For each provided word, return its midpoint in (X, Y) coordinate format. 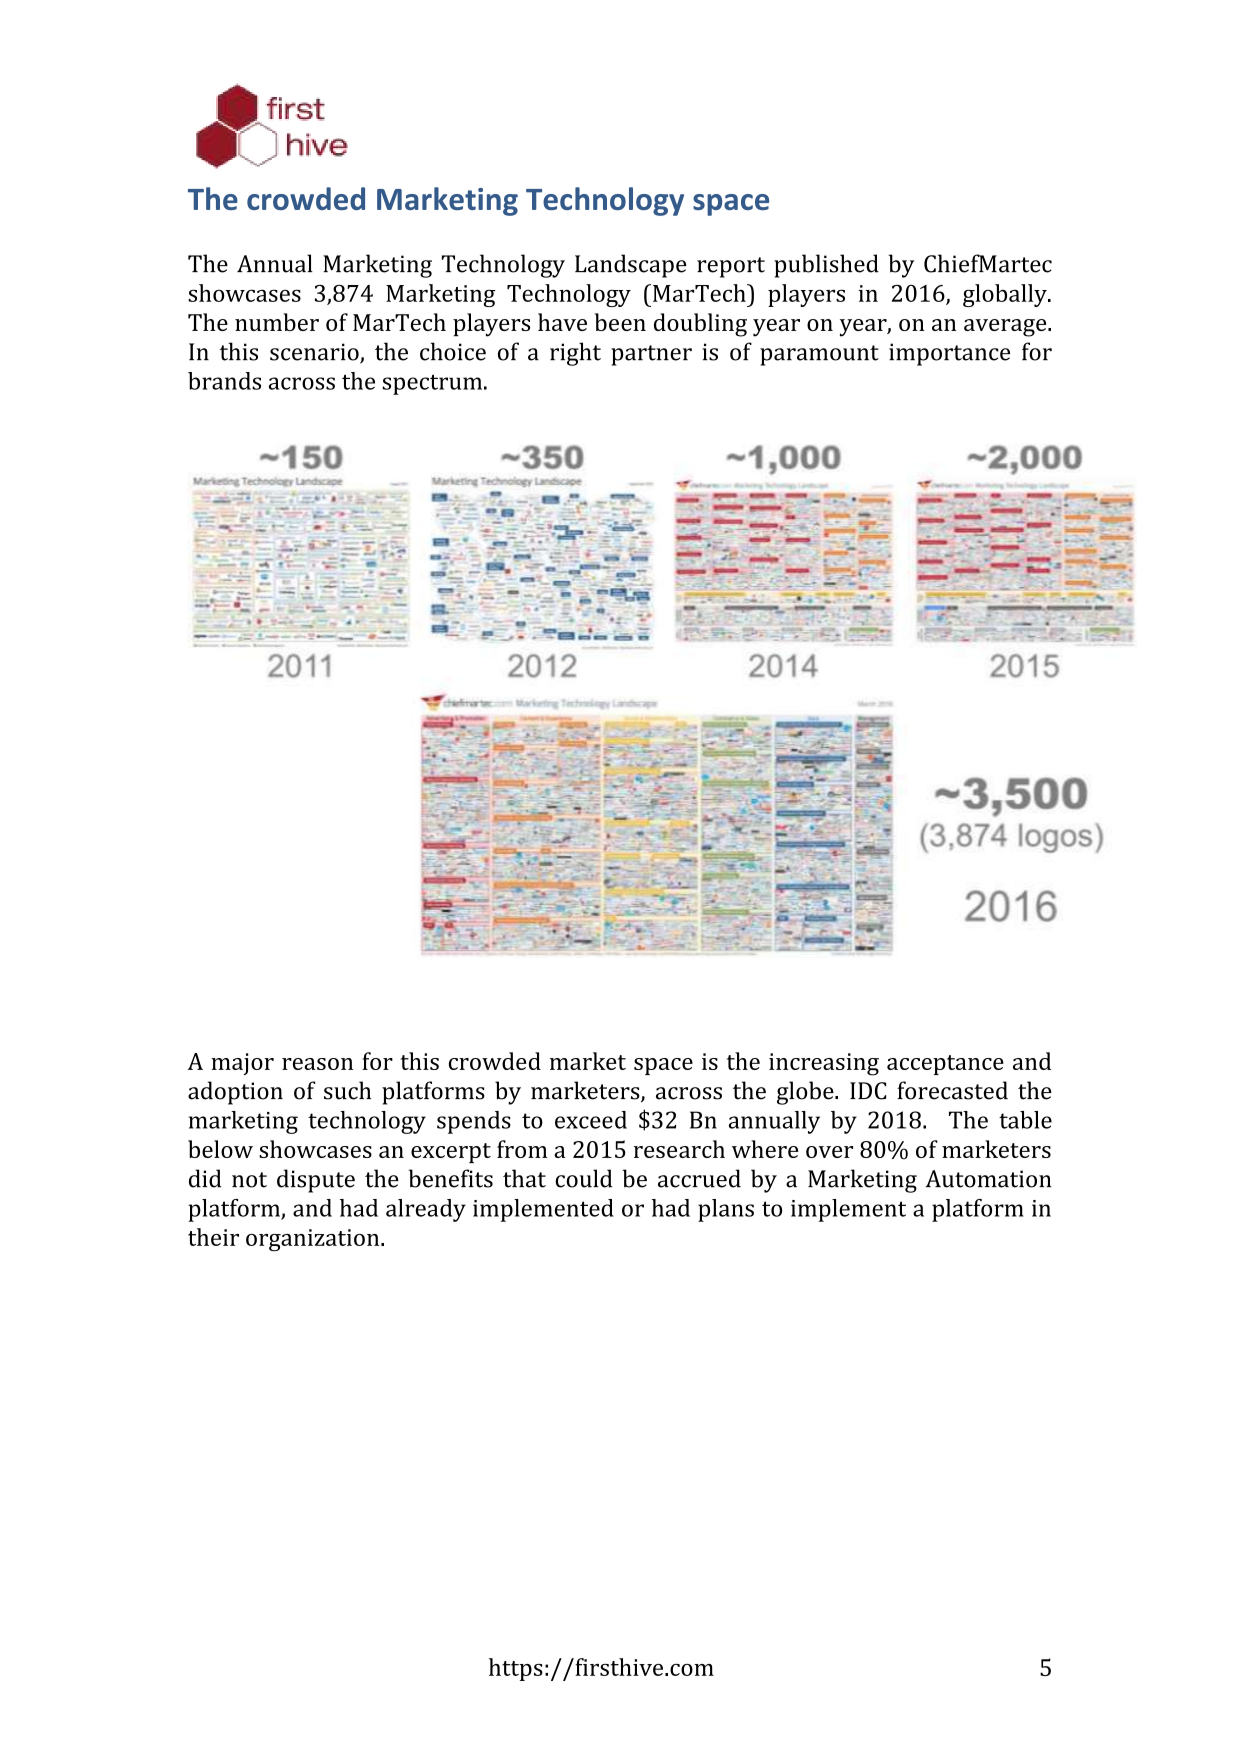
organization (314, 1240)
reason (317, 1064)
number (277, 322)
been (620, 322)
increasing (824, 1064)
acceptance (945, 1065)
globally (1006, 295)
